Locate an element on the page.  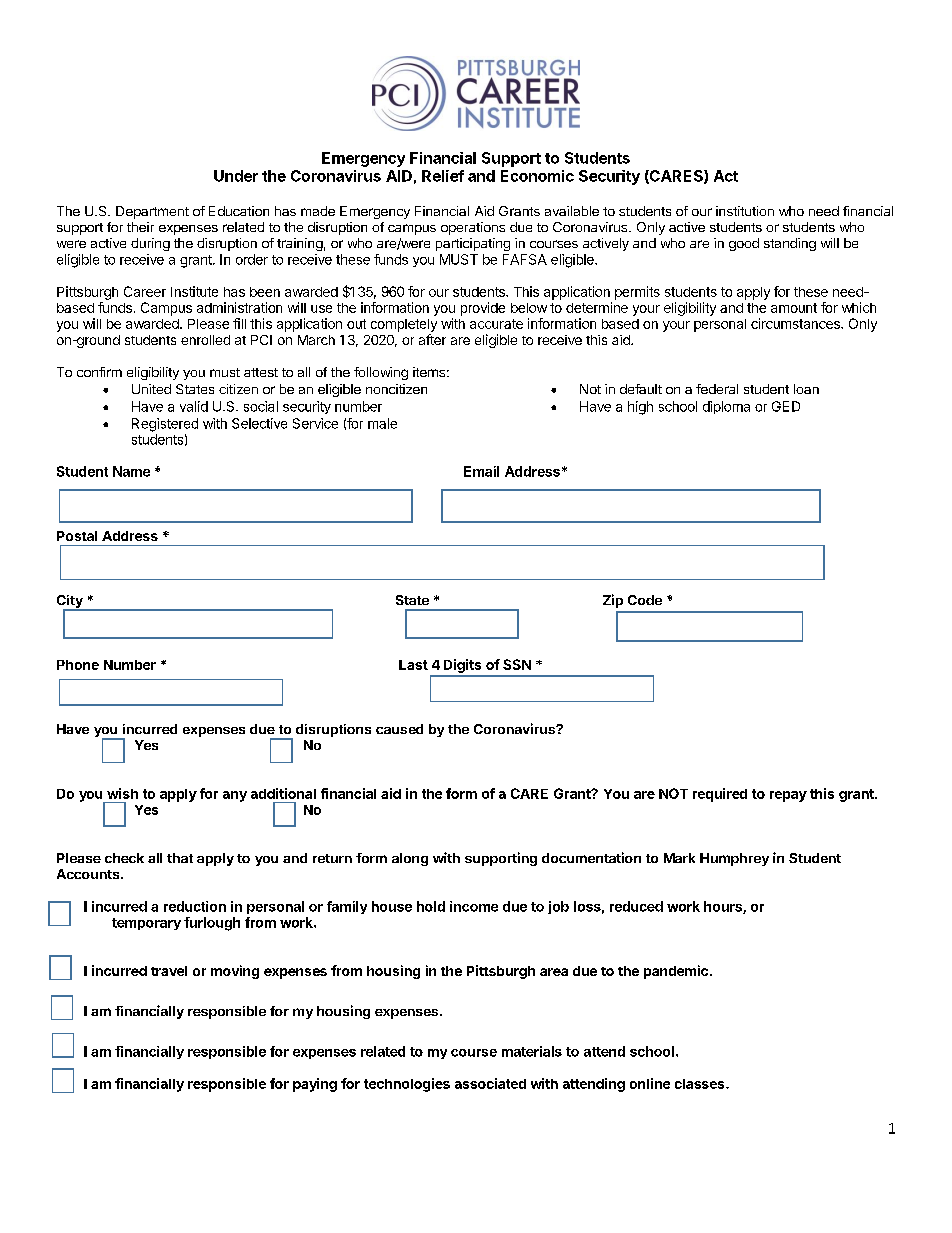
associated is located at coordinates (490, 1083).
